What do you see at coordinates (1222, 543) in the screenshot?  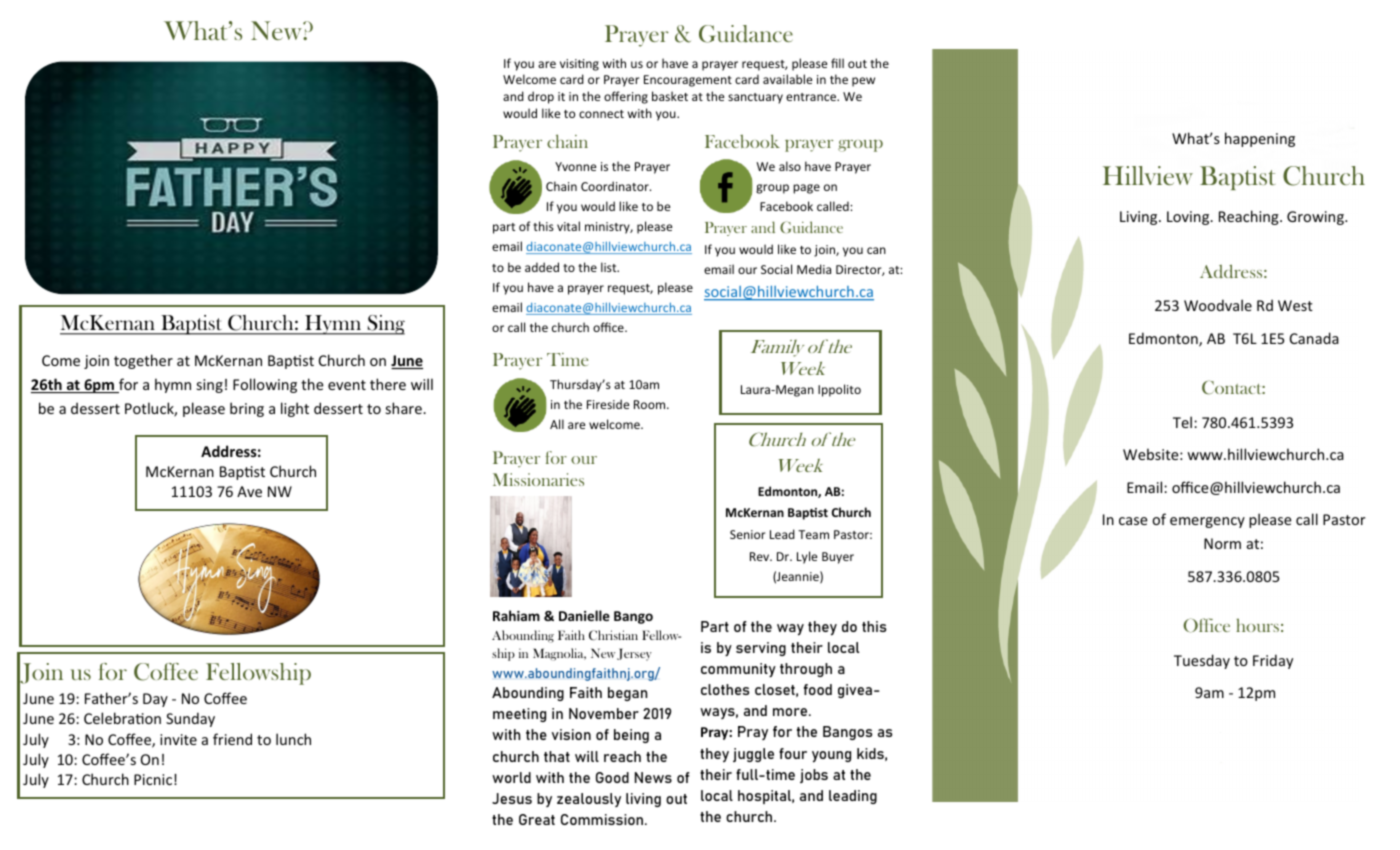 I see `Norm` at bounding box center [1222, 543].
